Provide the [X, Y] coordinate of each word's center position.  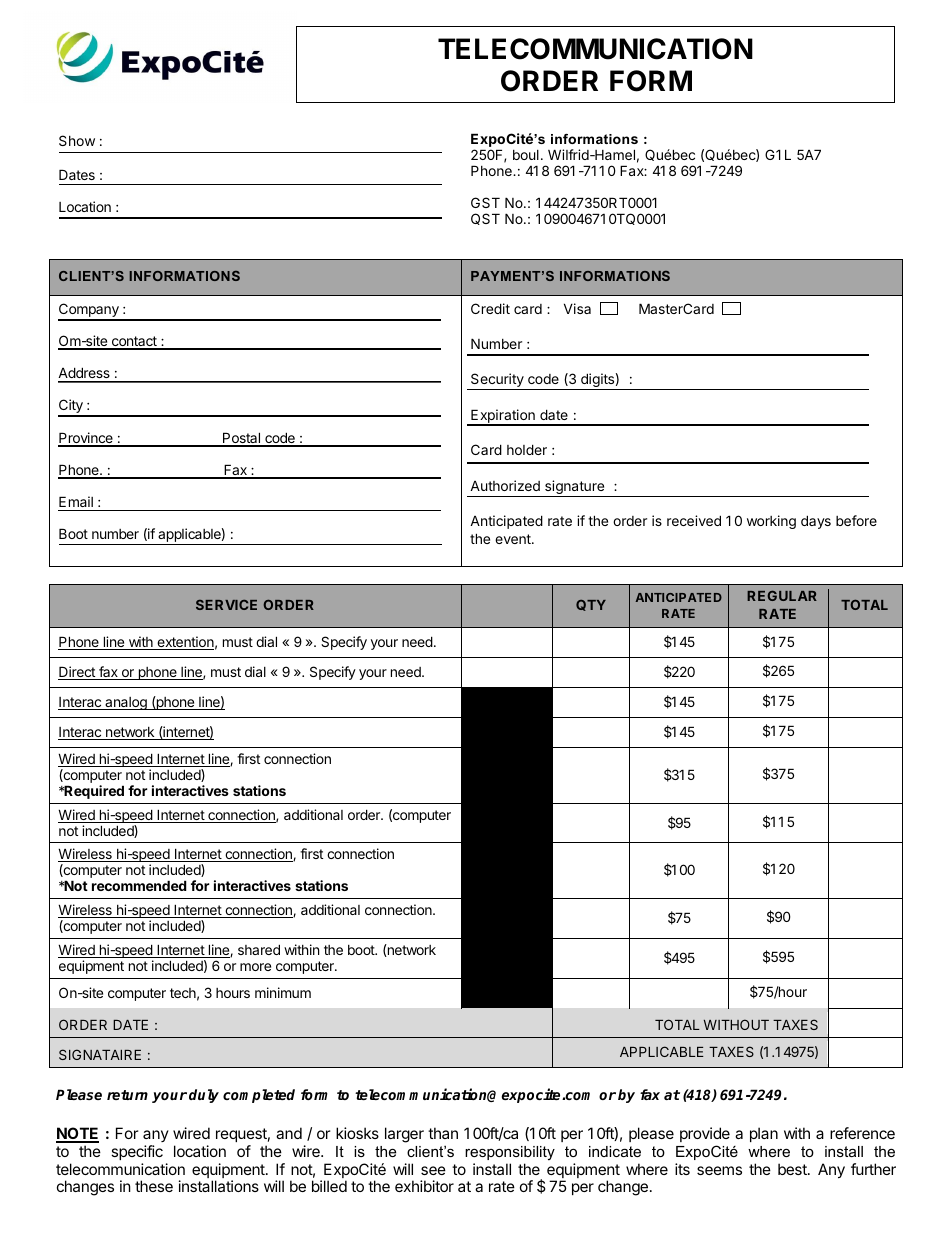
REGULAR [782, 595]
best [793, 1169]
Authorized [505, 485]
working [771, 522]
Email [76, 501]
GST [485, 202]
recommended [139, 885]
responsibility [510, 1153]
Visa [577, 308]
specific [137, 1152]
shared [259, 949]
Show [77, 140]
